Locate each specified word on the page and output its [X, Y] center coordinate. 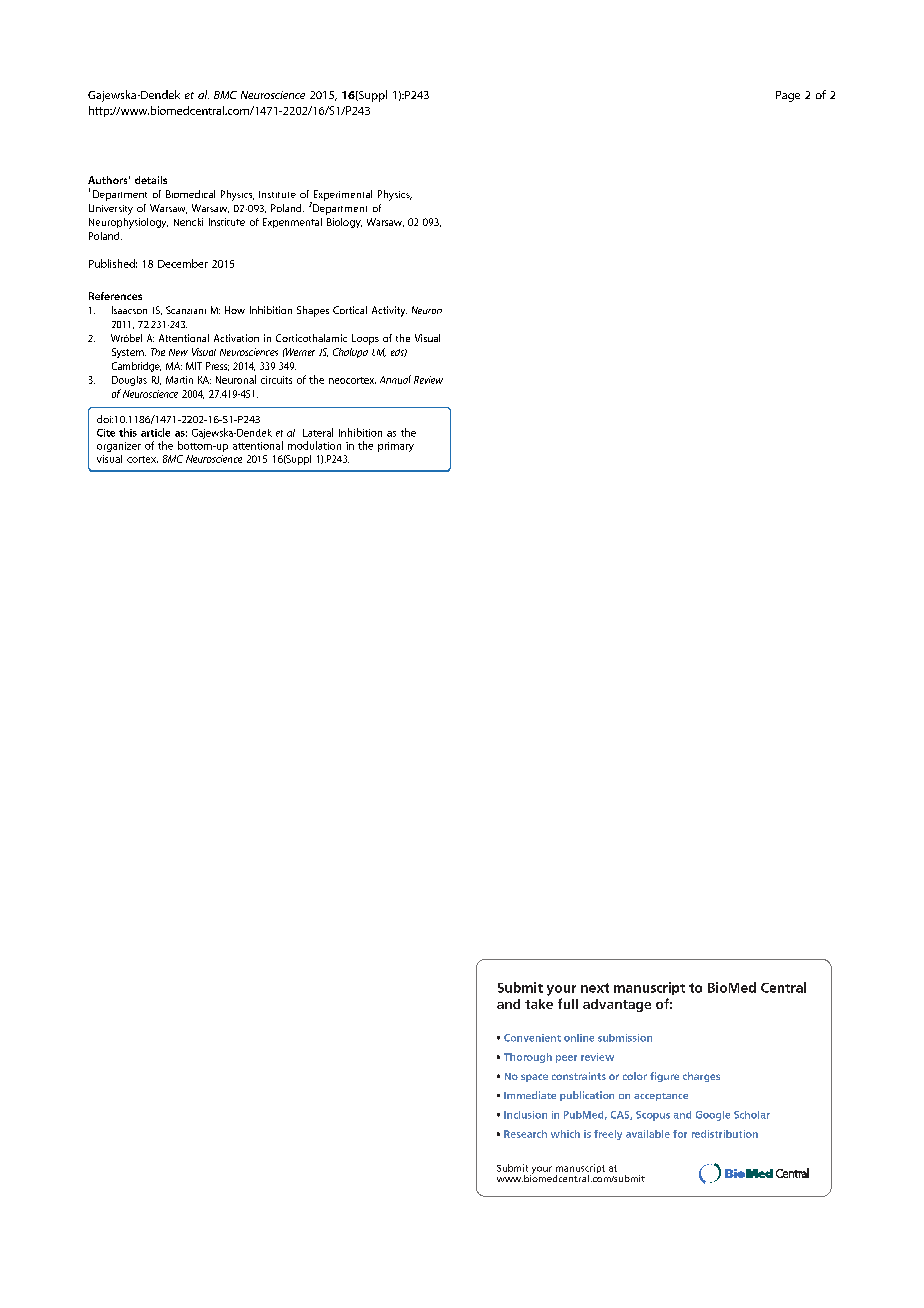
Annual [395, 379]
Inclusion [525, 1115]
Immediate [530, 1095]
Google [713, 1116]
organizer [119, 447]
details [151, 180]
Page [788, 96]
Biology [344, 223]
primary [396, 447]
